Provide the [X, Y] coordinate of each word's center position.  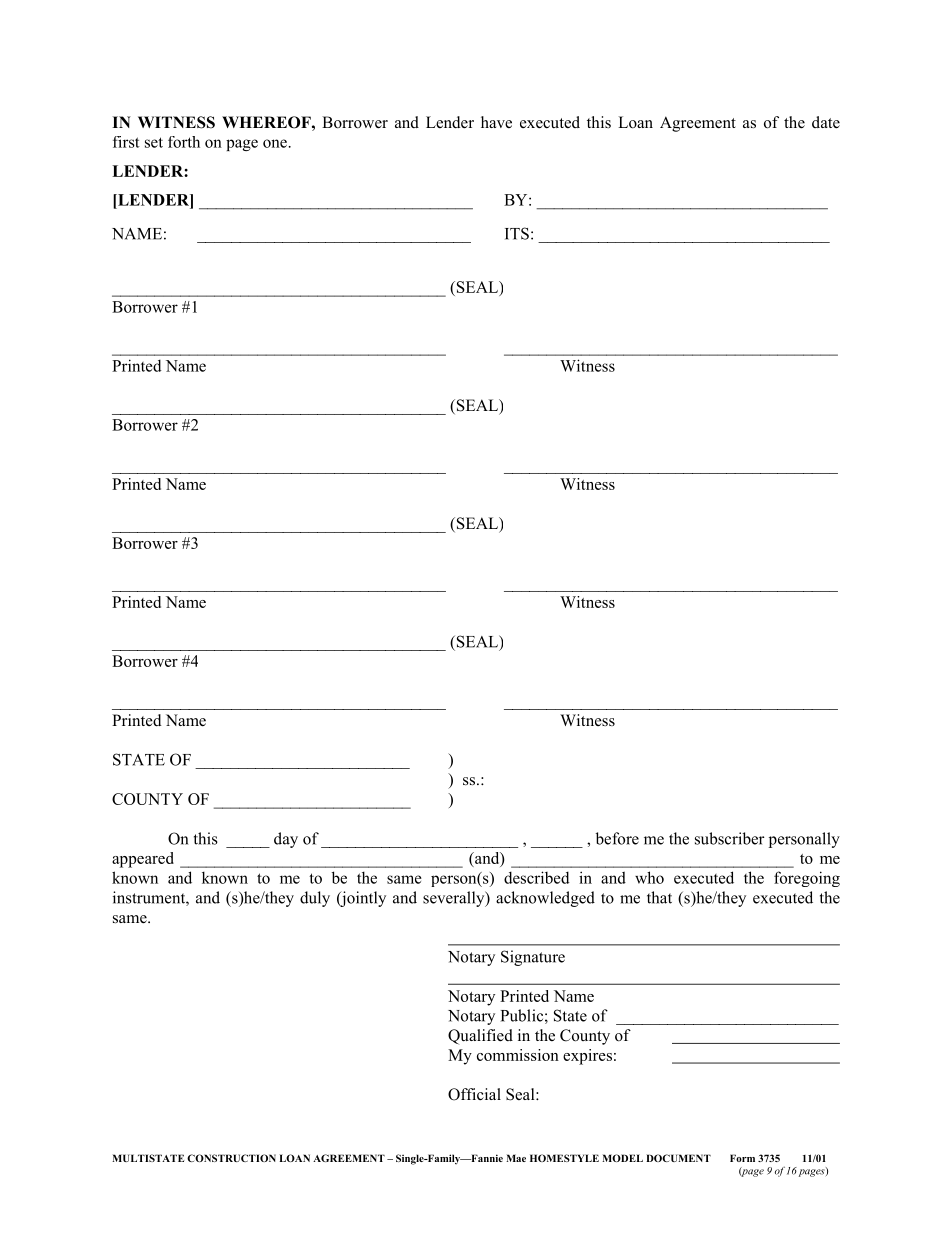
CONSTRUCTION [231, 1158]
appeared [143, 860]
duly [315, 899]
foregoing [807, 879]
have [496, 122]
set [154, 142]
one [275, 143]
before [617, 838]
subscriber [729, 838]
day [286, 840]
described [537, 877]
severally [455, 899]
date [826, 122]
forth [184, 142]
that [659, 897]
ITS [517, 233]
